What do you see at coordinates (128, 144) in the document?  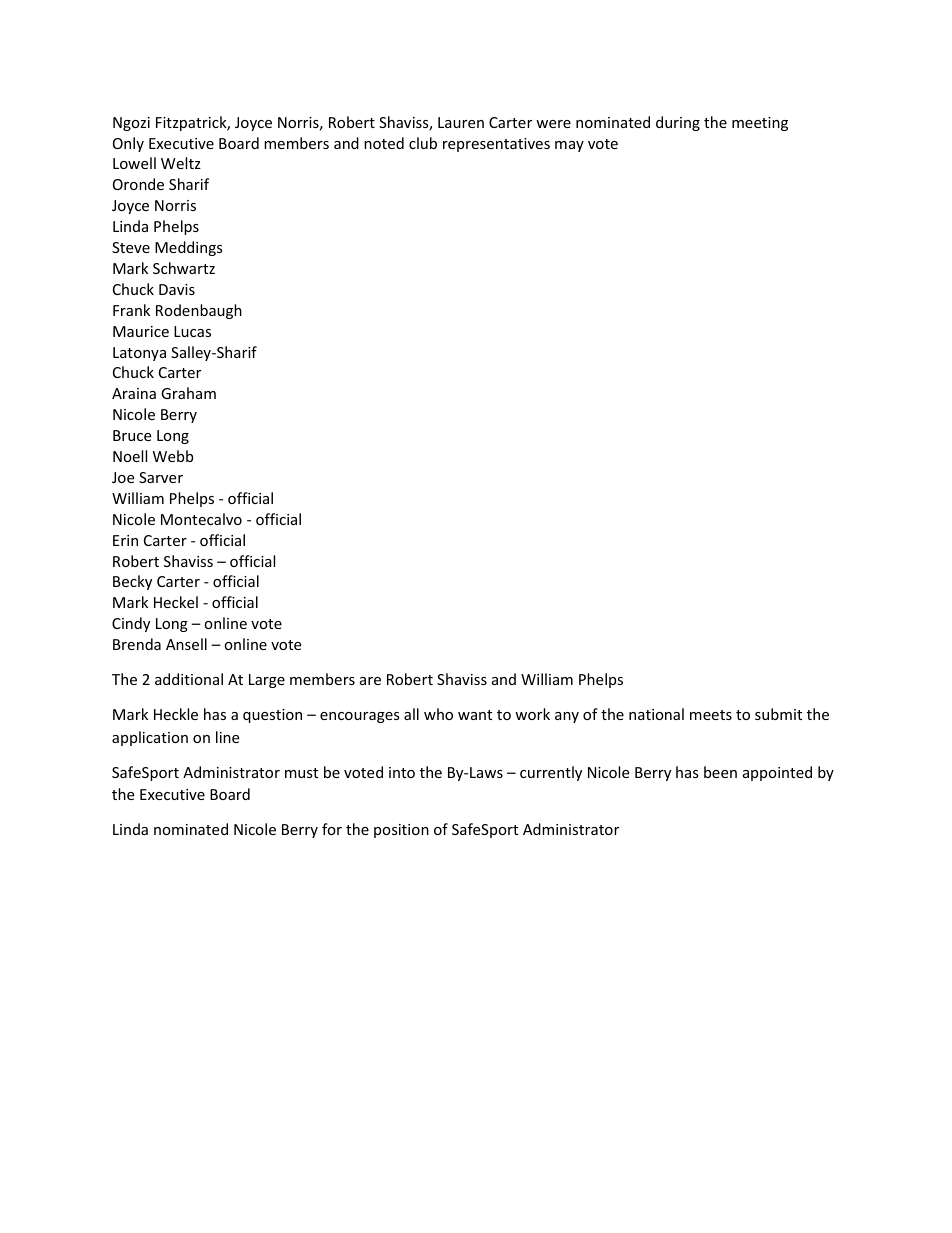 I see `Only` at bounding box center [128, 144].
